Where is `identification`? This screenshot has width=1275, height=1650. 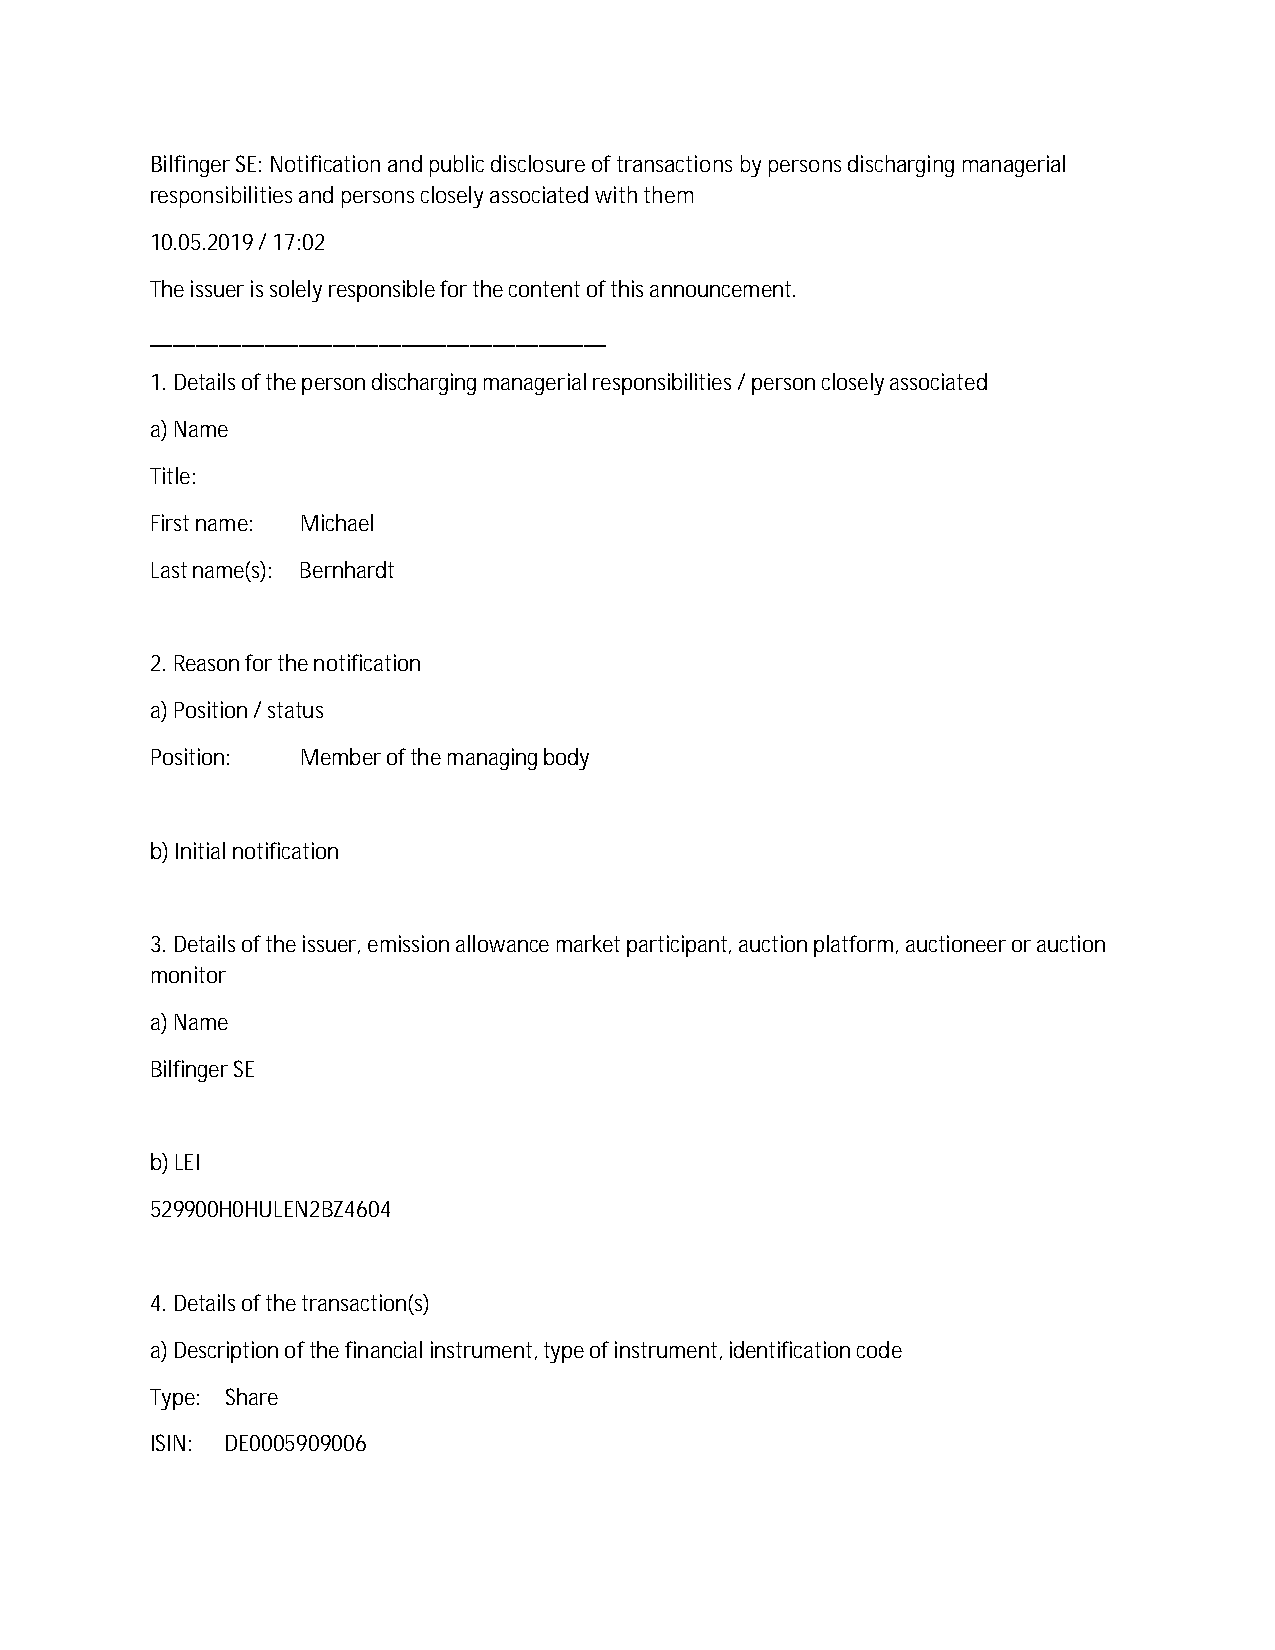
identification is located at coordinates (790, 1349).
